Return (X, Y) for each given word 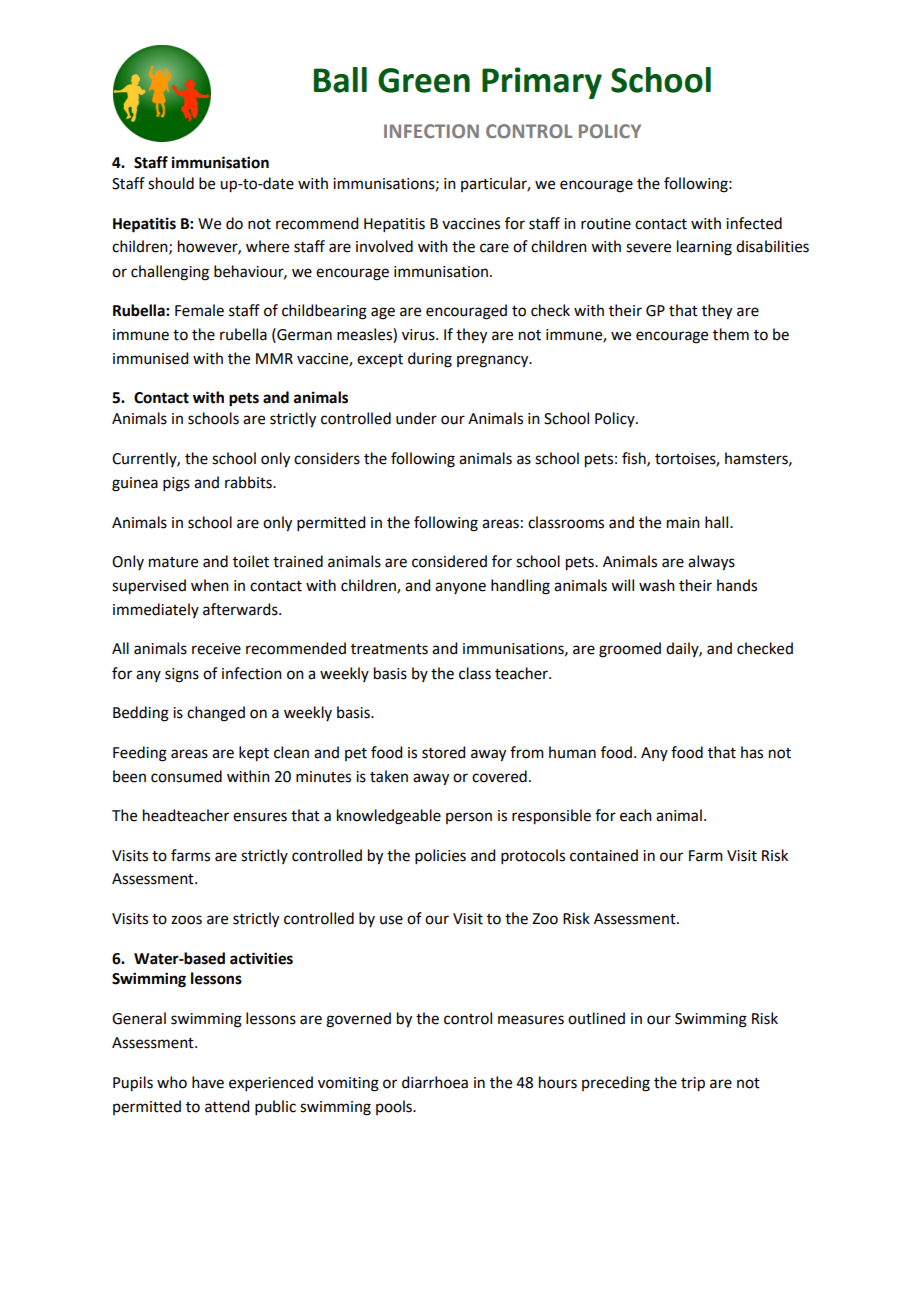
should (171, 183)
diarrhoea (435, 1082)
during (430, 360)
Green (424, 80)
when (210, 585)
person (469, 818)
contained (604, 855)
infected (754, 223)
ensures (260, 817)
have (208, 1082)
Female (199, 310)
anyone (460, 588)
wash (657, 585)
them (731, 334)
